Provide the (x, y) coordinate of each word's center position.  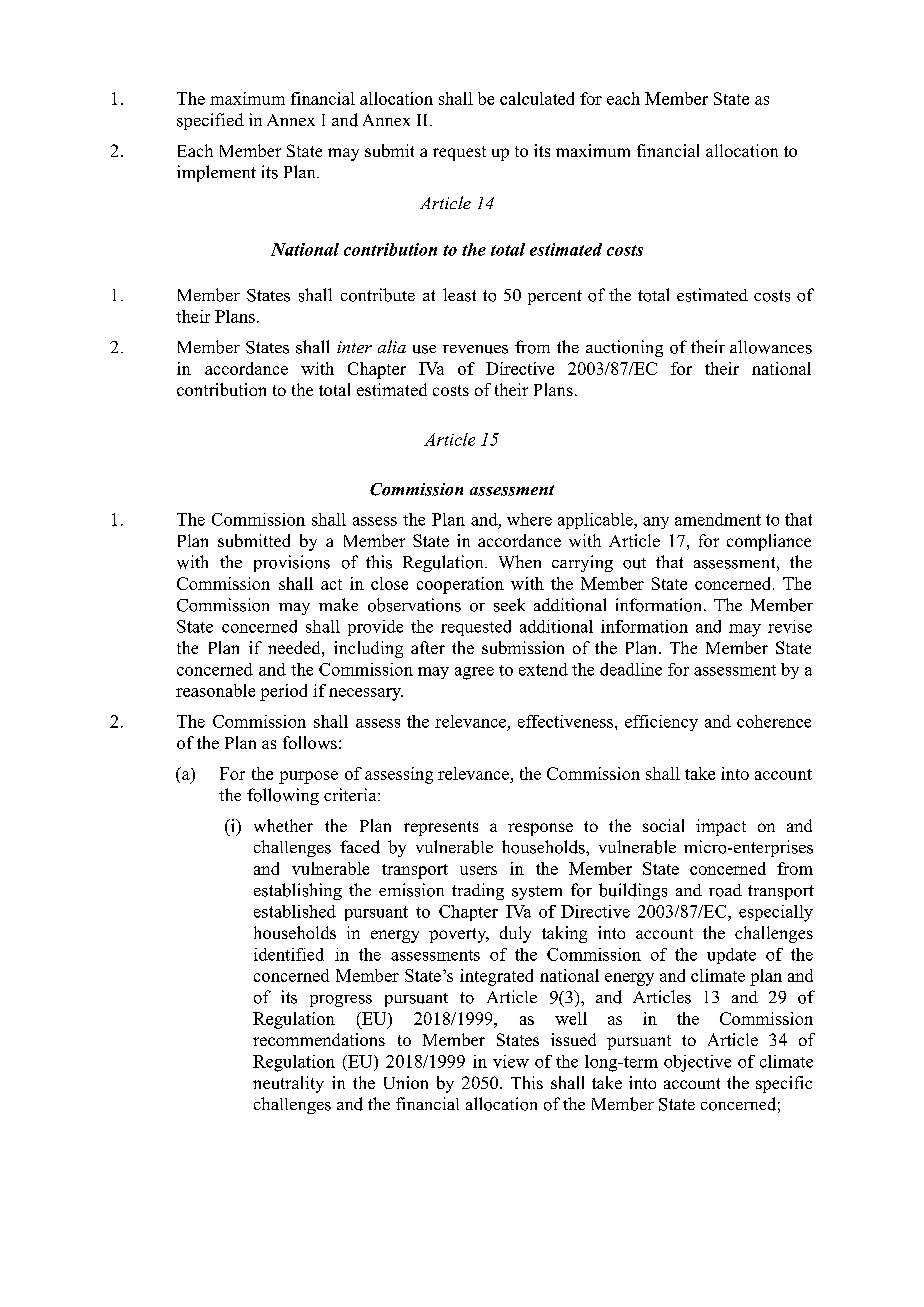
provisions (292, 563)
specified (210, 121)
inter (354, 347)
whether (283, 825)
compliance (769, 542)
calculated (537, 98)
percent (555, 297)
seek (509, 605)
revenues (475, 349)
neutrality (288, 1084)
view (511, 1061)
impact (721, 827)
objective (697, 1063)
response (540, 829)
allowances (771, 347)
